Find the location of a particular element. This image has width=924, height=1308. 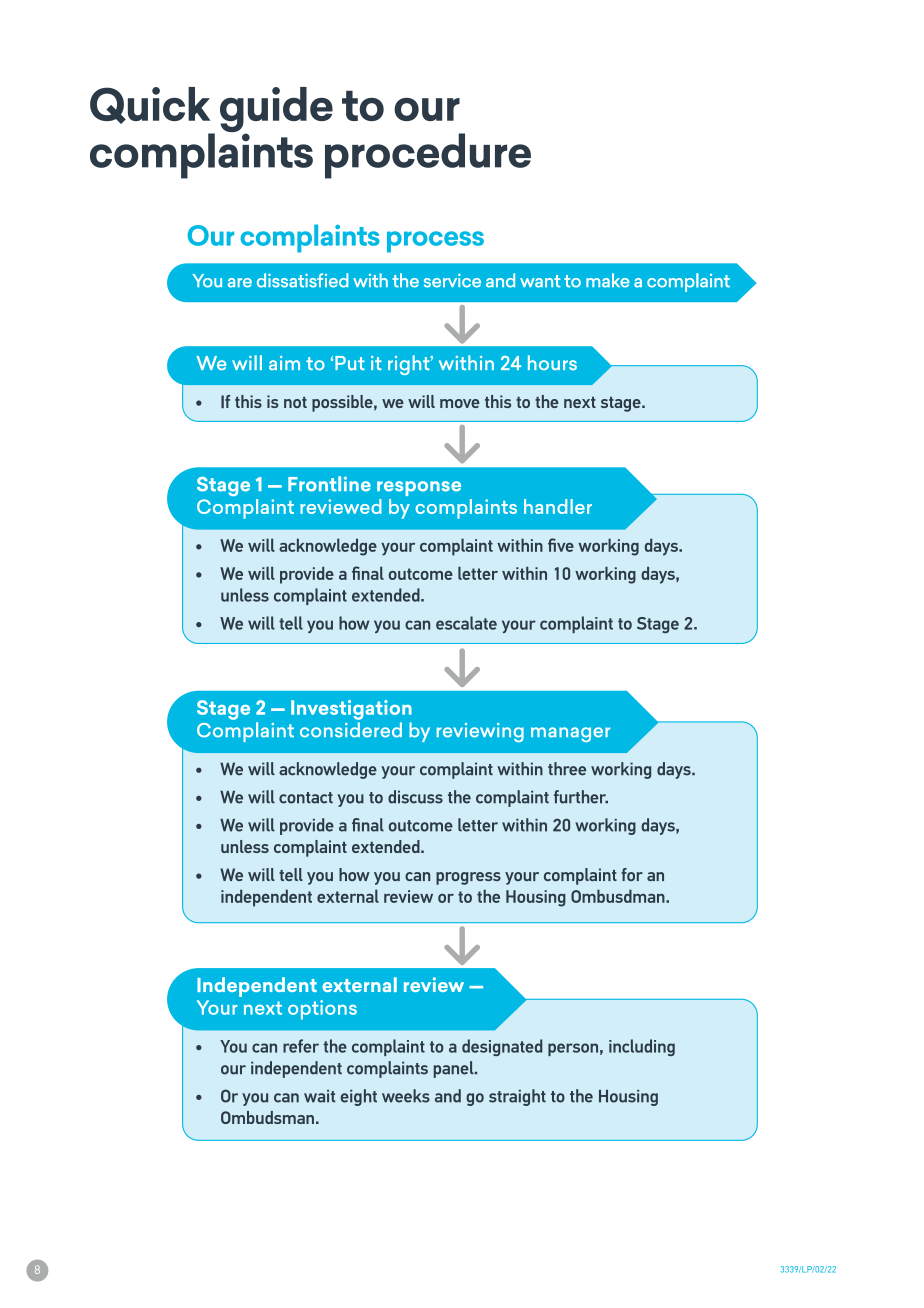

Ombudsman is located at coordinates (267, 1117).
